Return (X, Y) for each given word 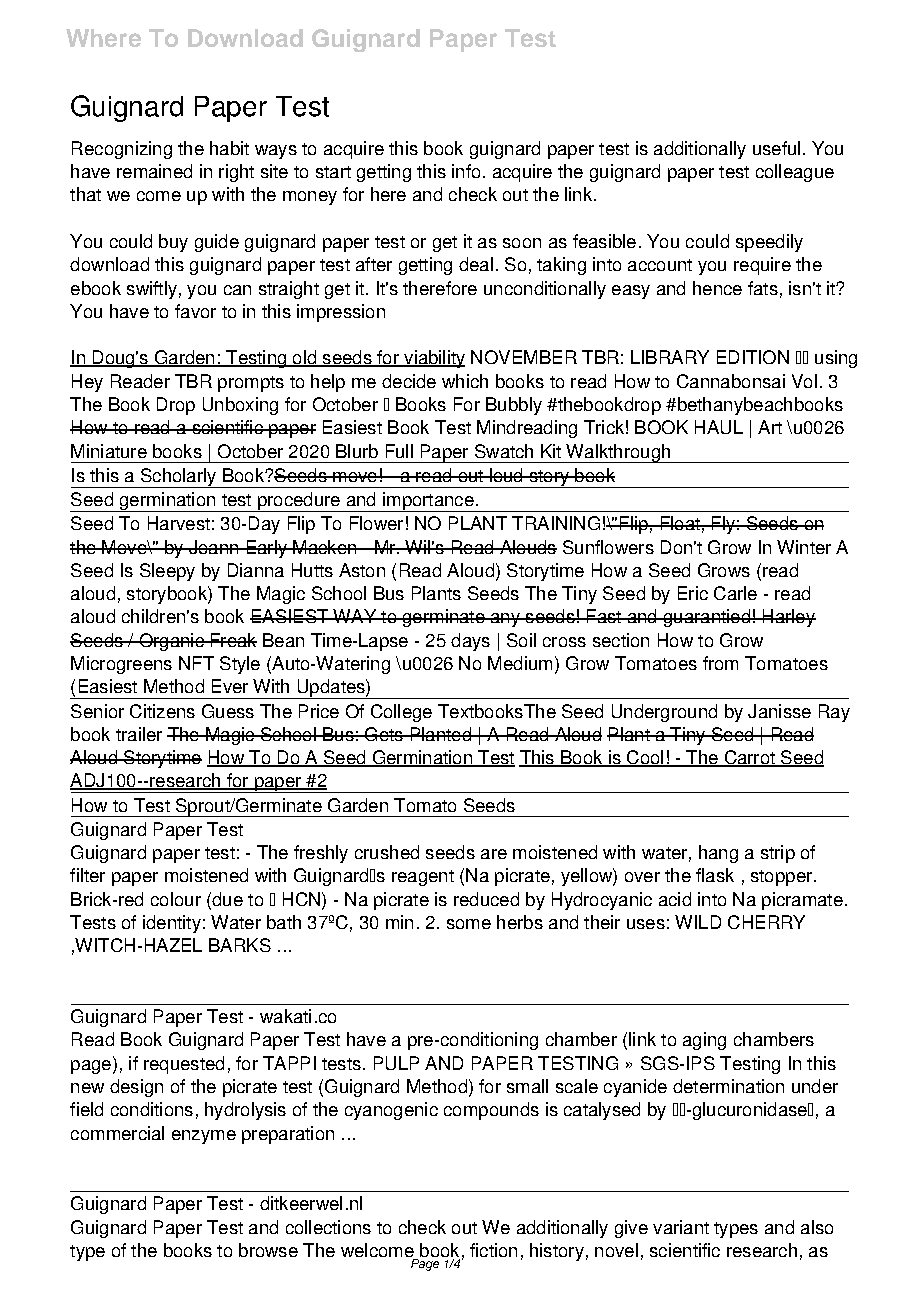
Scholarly (178, 478)
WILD (698, 922)
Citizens (162, 711)
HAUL (719, 427)
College (401, 713)
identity (172, 924)
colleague (795, 173)
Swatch (504, 451)
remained (154, 171)
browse (268, 1250)
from (720, 663)
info (466, 171)
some (469, 924)
